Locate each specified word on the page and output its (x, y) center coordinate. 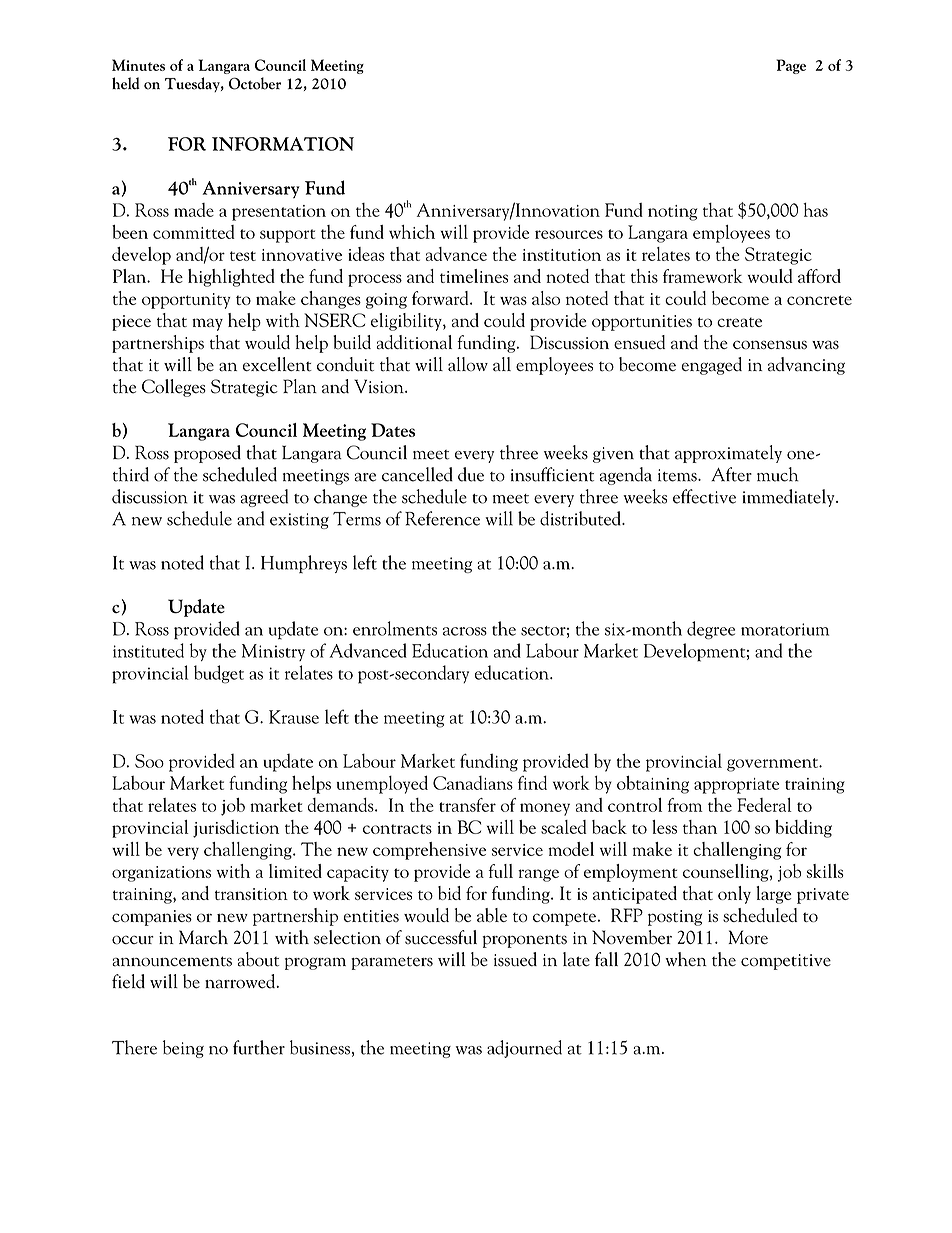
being (183, 1049)
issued (515, 959)
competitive (786, 962)
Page (791, 66)
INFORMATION (283, 144)
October (255, 83)
